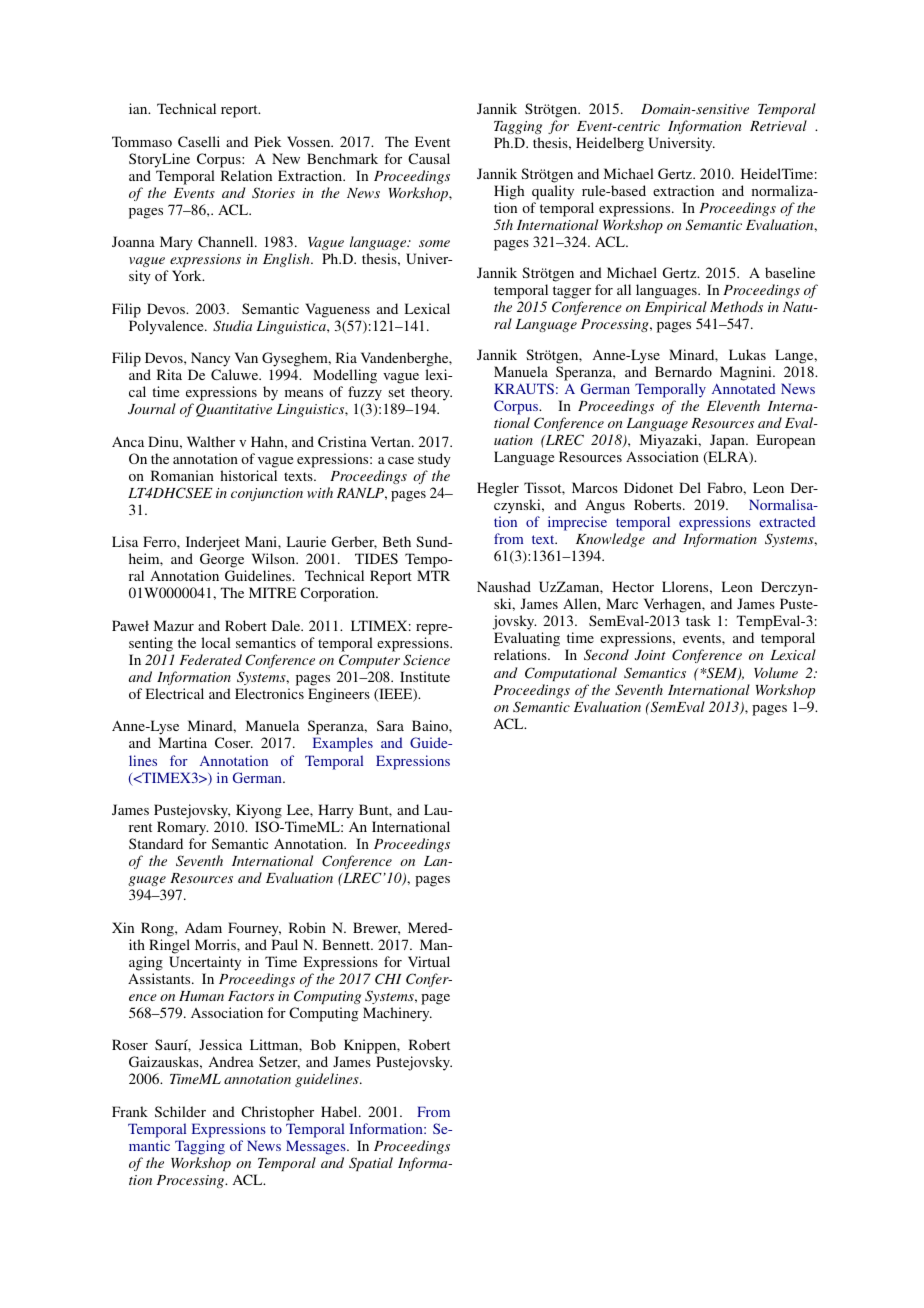 The image size is (924, 1308). Describe the element at coordinates (336, 811) in the screenshot. I see `Harry` at that location.
